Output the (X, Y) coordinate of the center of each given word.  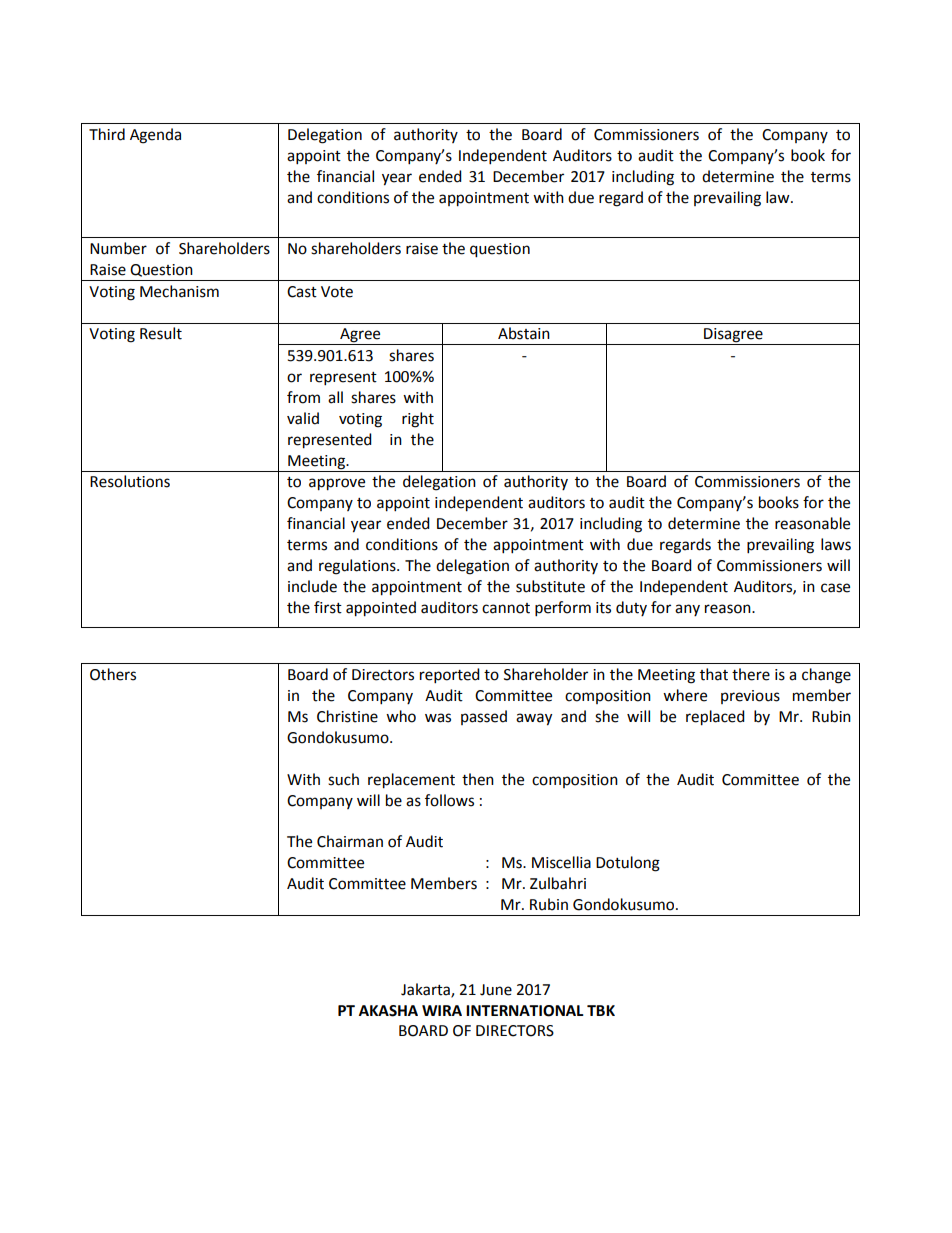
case (835, 588)
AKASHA (388, 1011)
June (496, 990)
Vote (337, 292)
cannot (506, 608)
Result (161, 333)
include (312, 586)
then (478, 779)
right (418, 420)
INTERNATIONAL (525, 1011)
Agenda (155, 136)
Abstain (524, 333)
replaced (715, 718)
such (343, 779)
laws (836, 544)
